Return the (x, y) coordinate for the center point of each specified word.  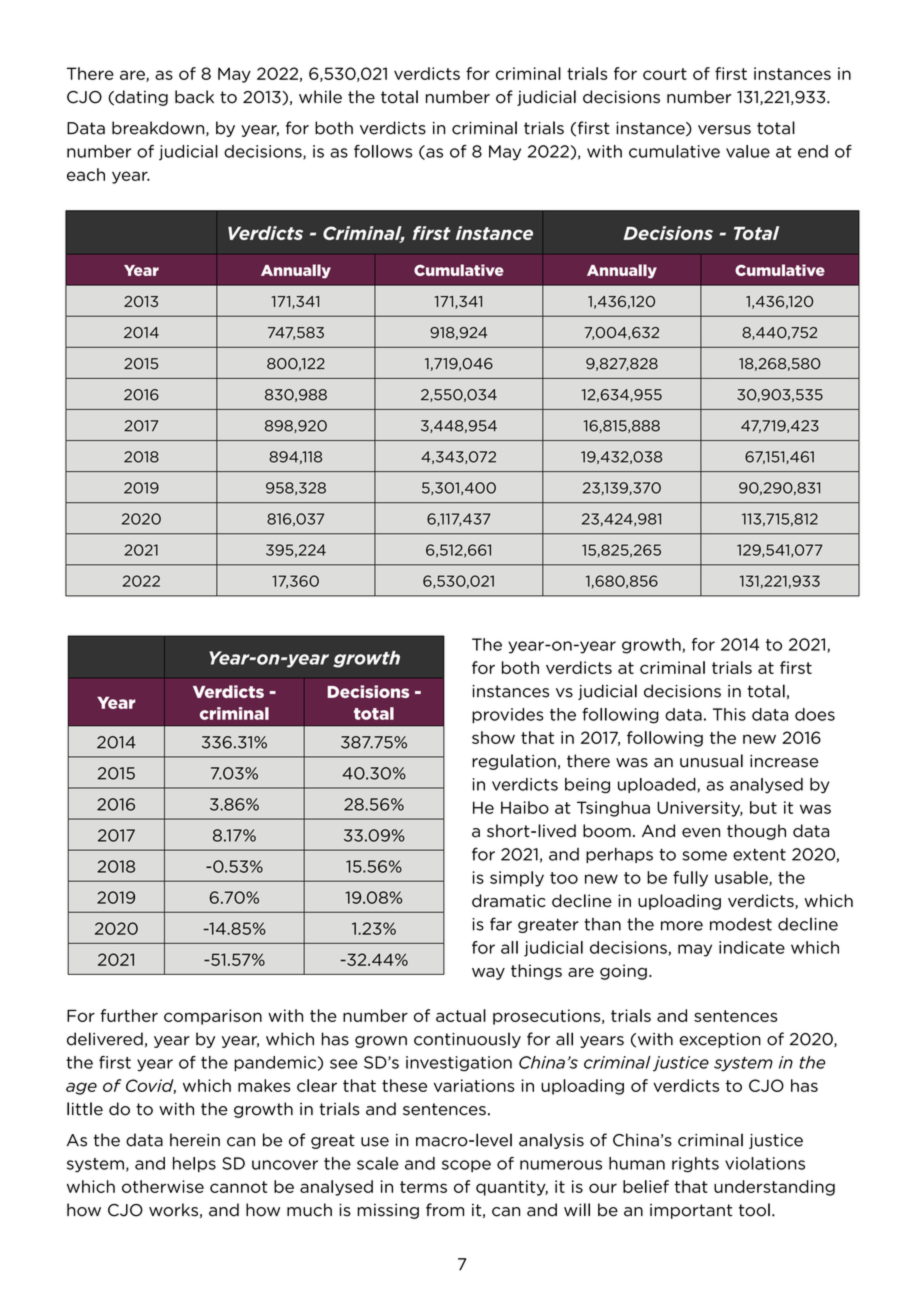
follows (383, 151)
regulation (514, 762)
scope (466, 1166)
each (86, 174)
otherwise (163, 1186)
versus (724, 130)
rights (695, 1165)
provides (507, 716)
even (701, 833)
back (194, 97)
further (129, 1015)
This (729, 714)
